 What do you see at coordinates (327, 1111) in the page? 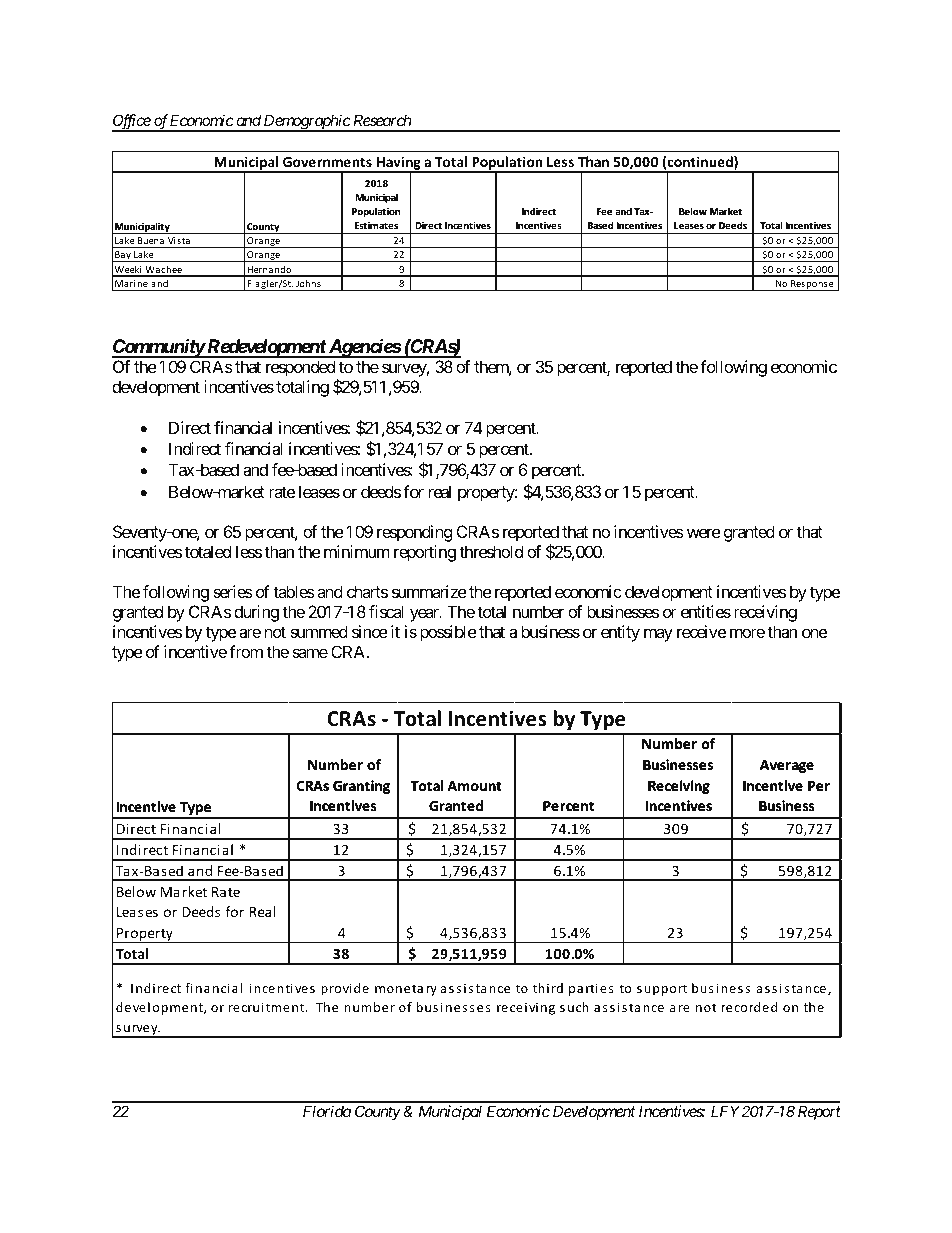
I see `Florida` at bounding box center [327, 1111].
